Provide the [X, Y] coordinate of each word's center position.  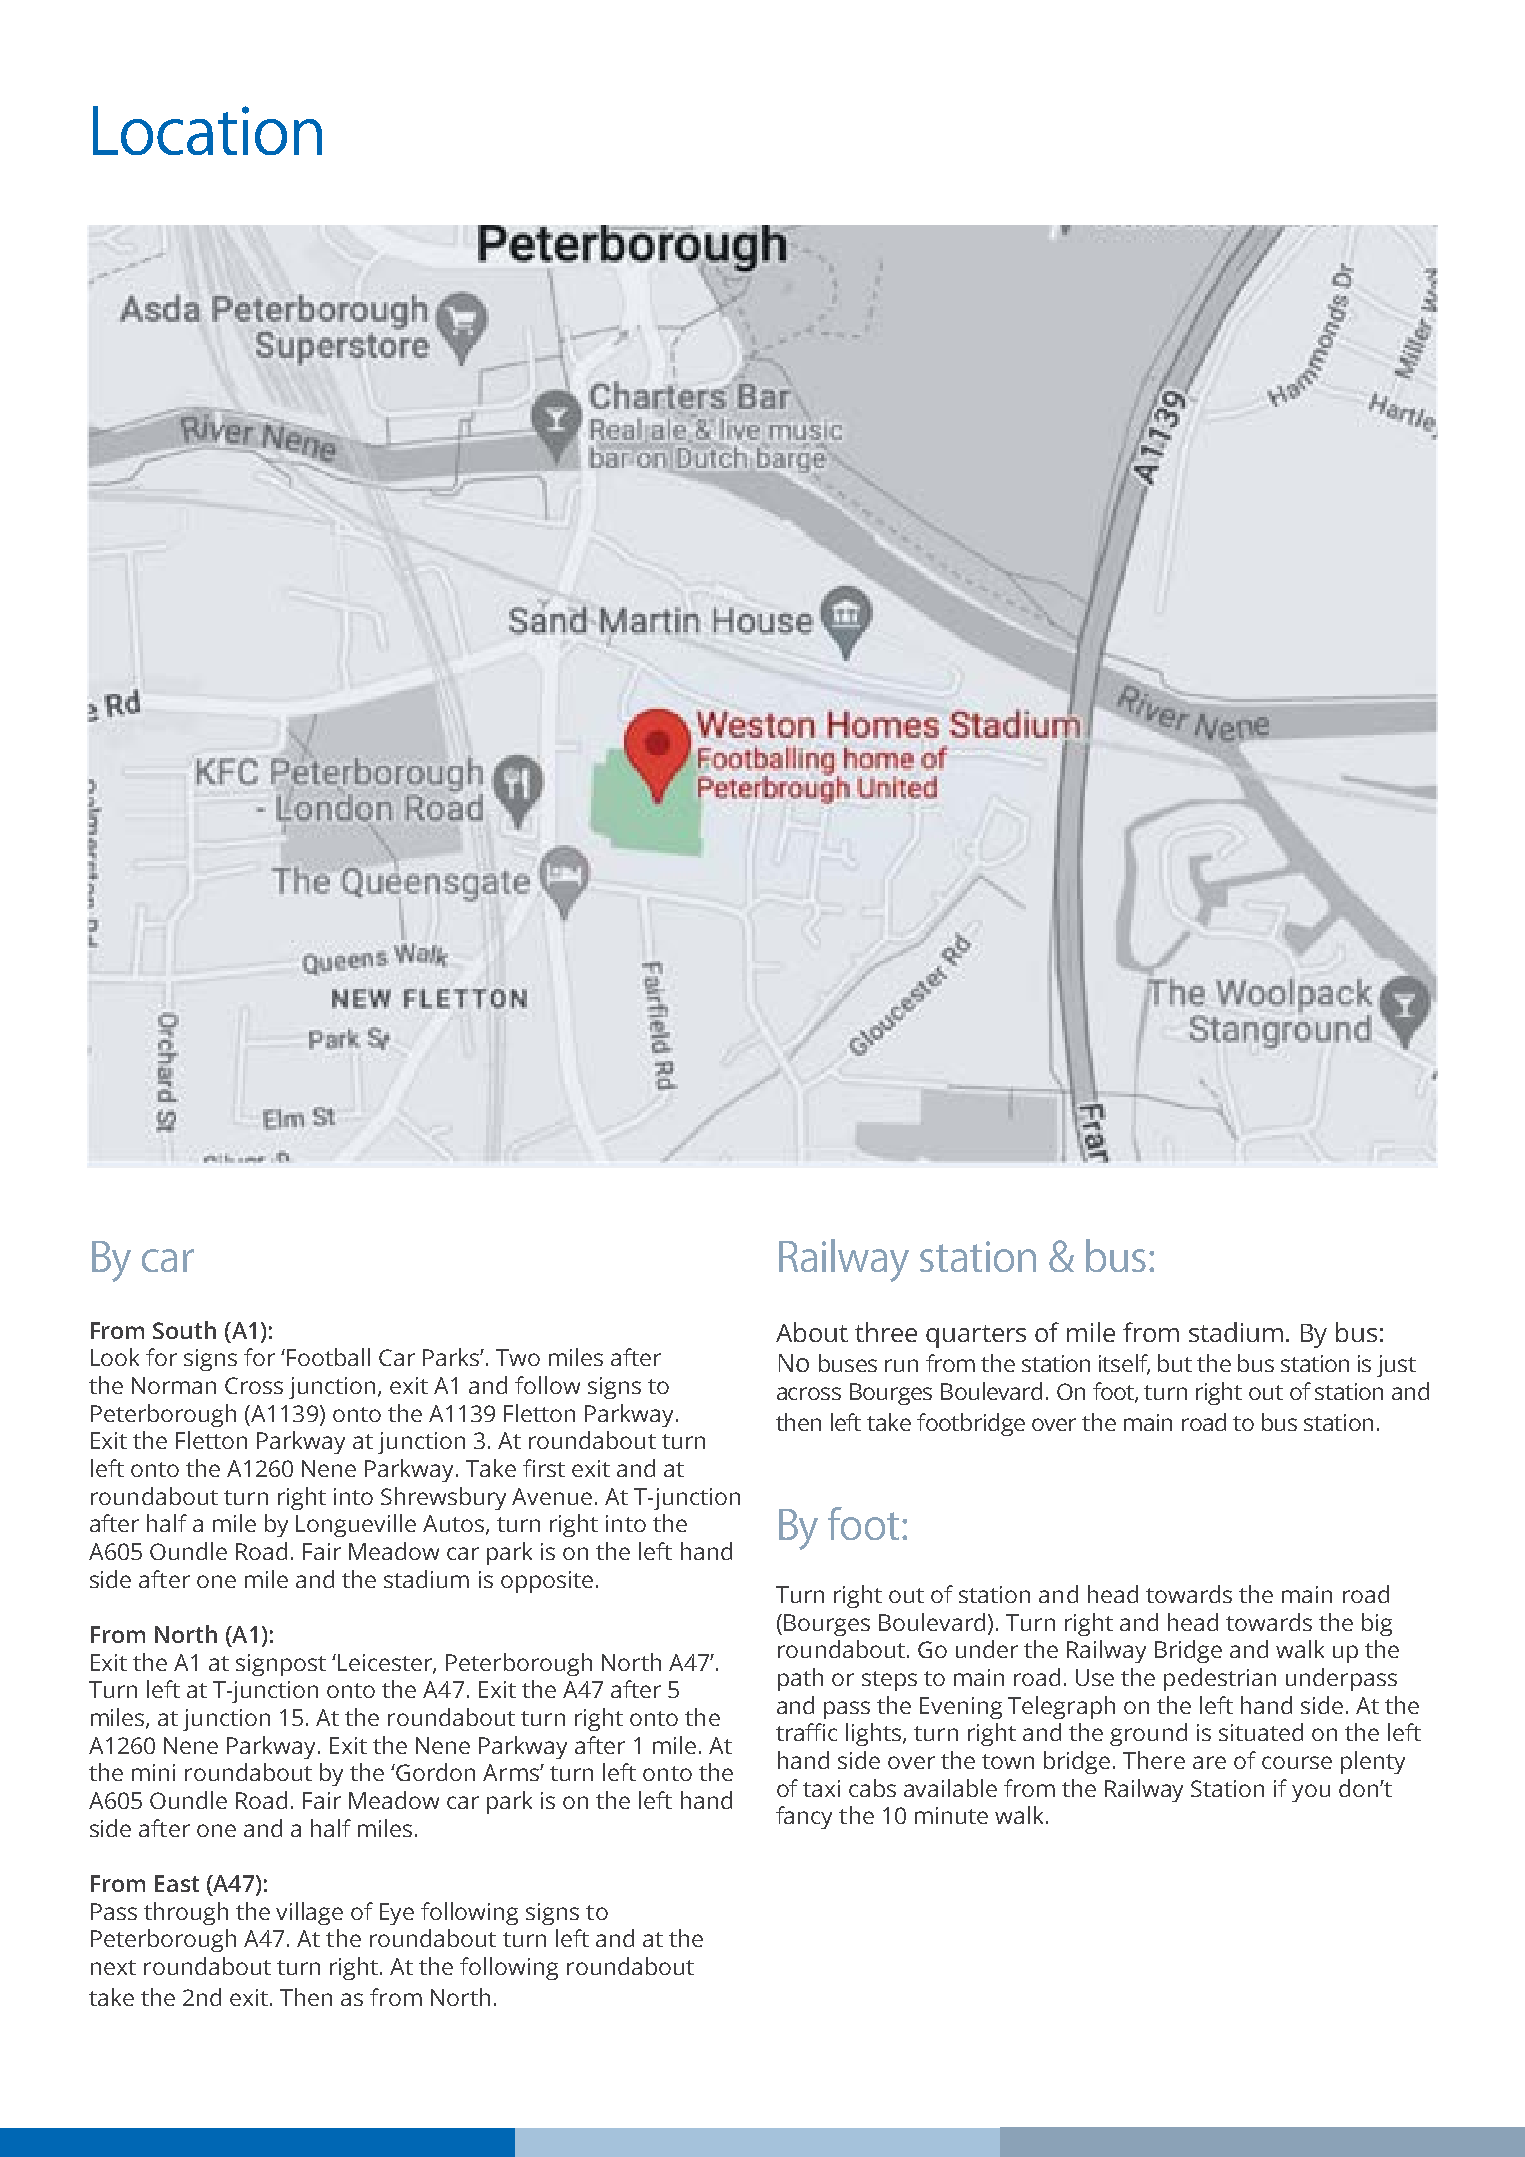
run [901, 1365]
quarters [976, 1336]
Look [115, 1357]
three [886, 1332]
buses [848, 1363]
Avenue [552, 1496]
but [1175, 1363]
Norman [174, 1385]
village [309, 1913]
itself [1124, 1364]
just [1396, 1366]
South [184, 1330]
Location [207, 130]
